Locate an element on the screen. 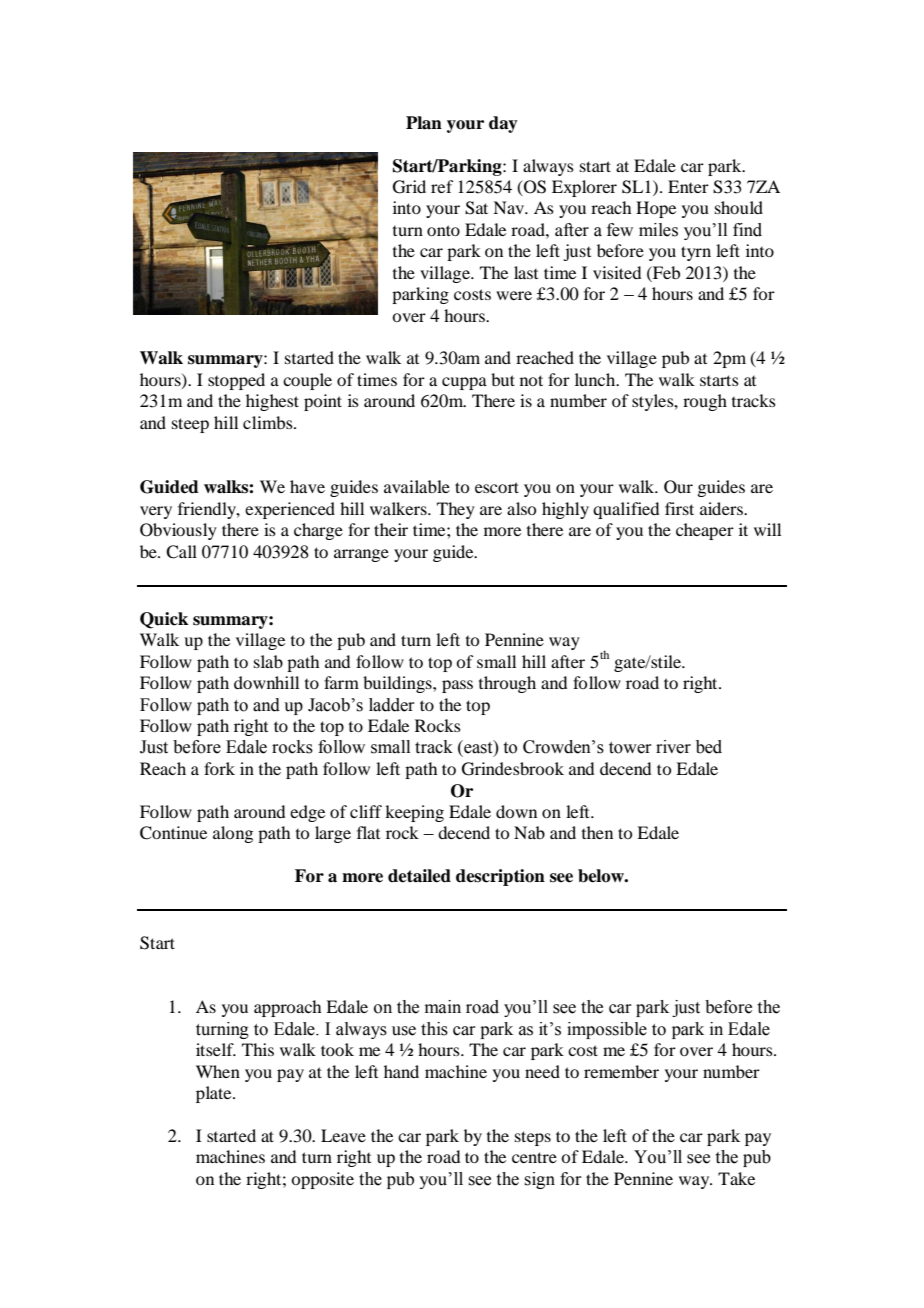 The height and width of the screenshot is (1308, 924). pass is located at coordinates (457, 686).
